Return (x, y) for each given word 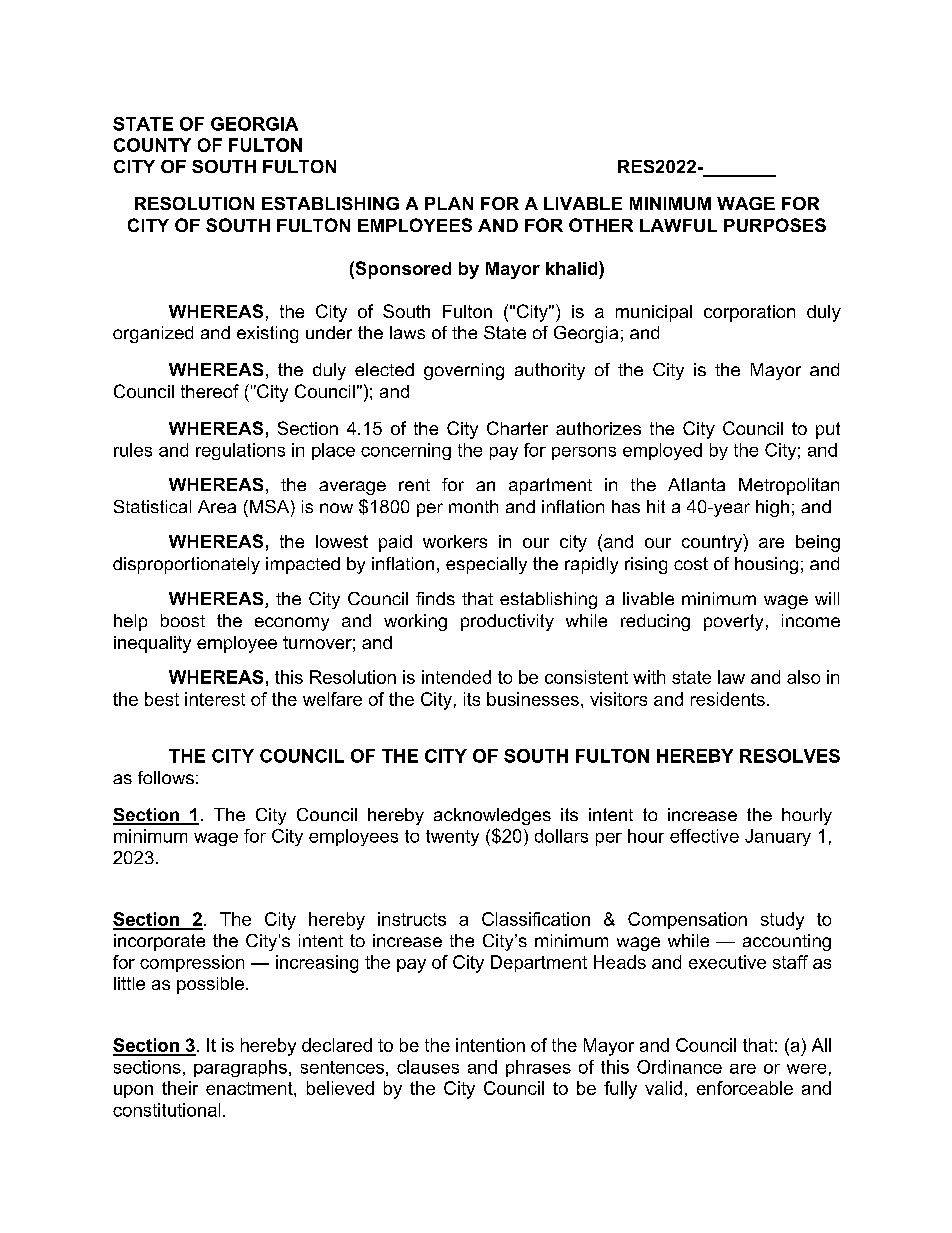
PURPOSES (775, 225)
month (473, 506)
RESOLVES (790, 756)
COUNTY (152, 145)
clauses (428, 1067)
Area (217, 506)
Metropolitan (789, 486)
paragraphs (240, 1068)
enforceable (745, 1088)
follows (166, 777)
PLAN (449, 203)
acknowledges (492, 816)
